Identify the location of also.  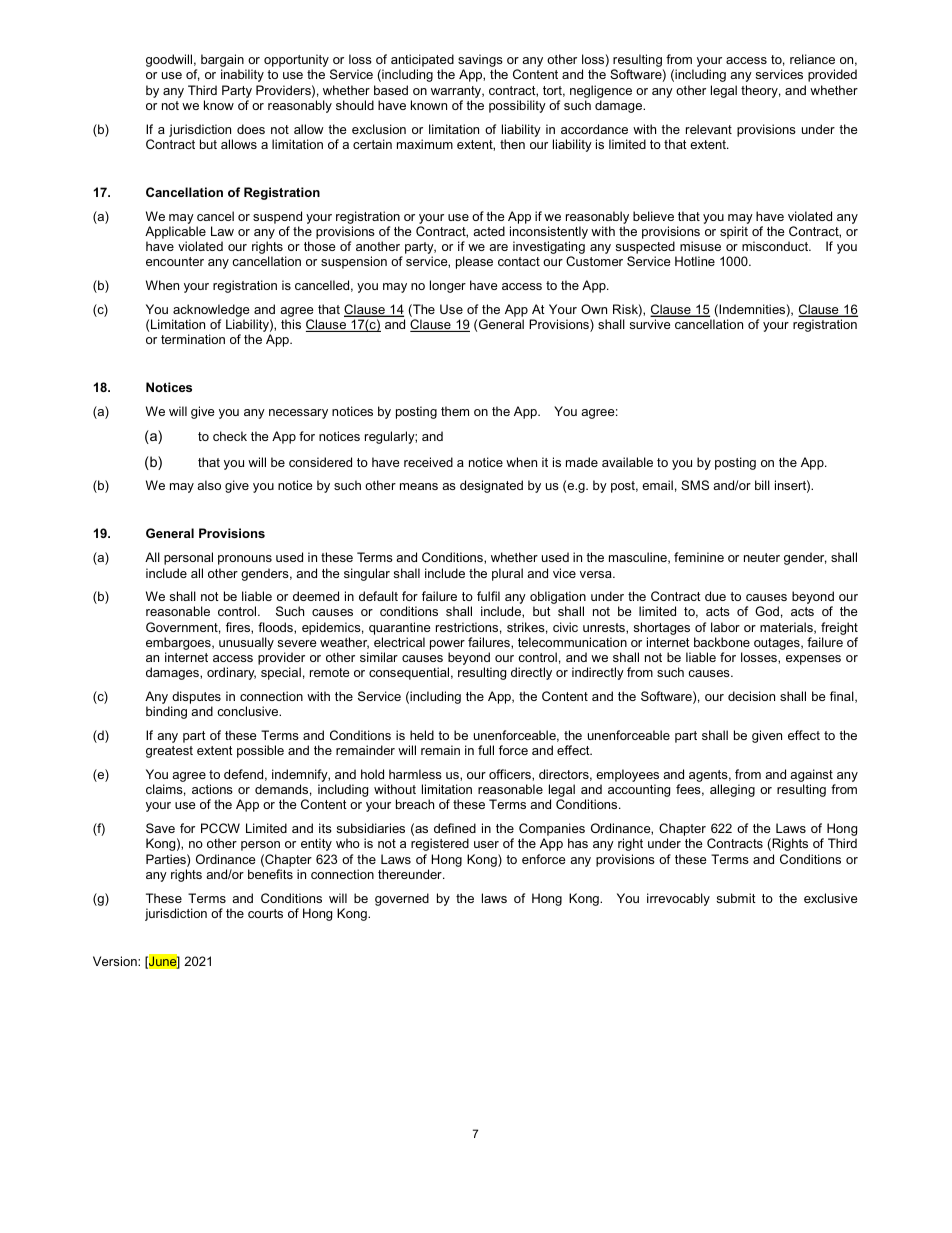
(209, 485).
